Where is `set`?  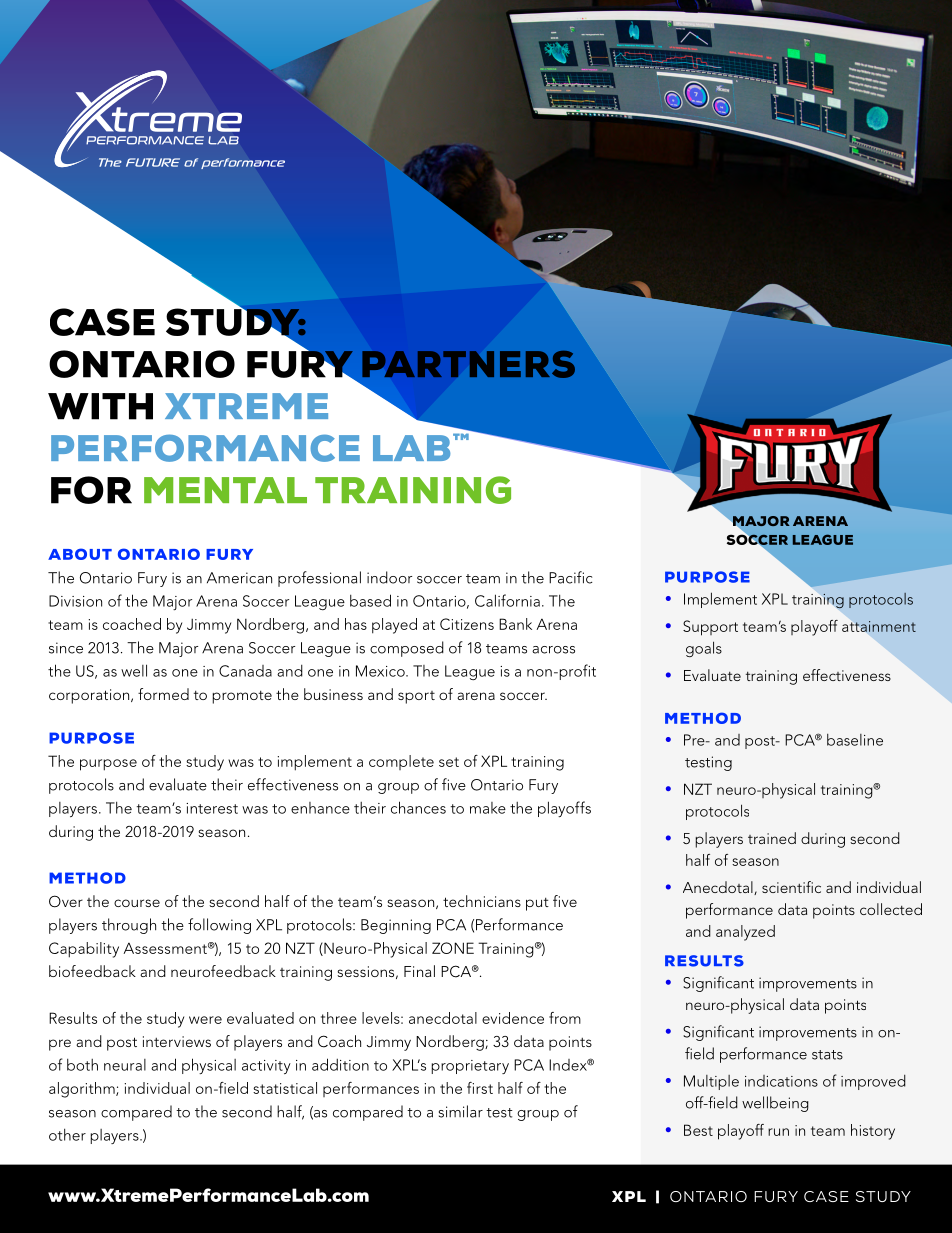 set is located at coordinates (449, 762).
